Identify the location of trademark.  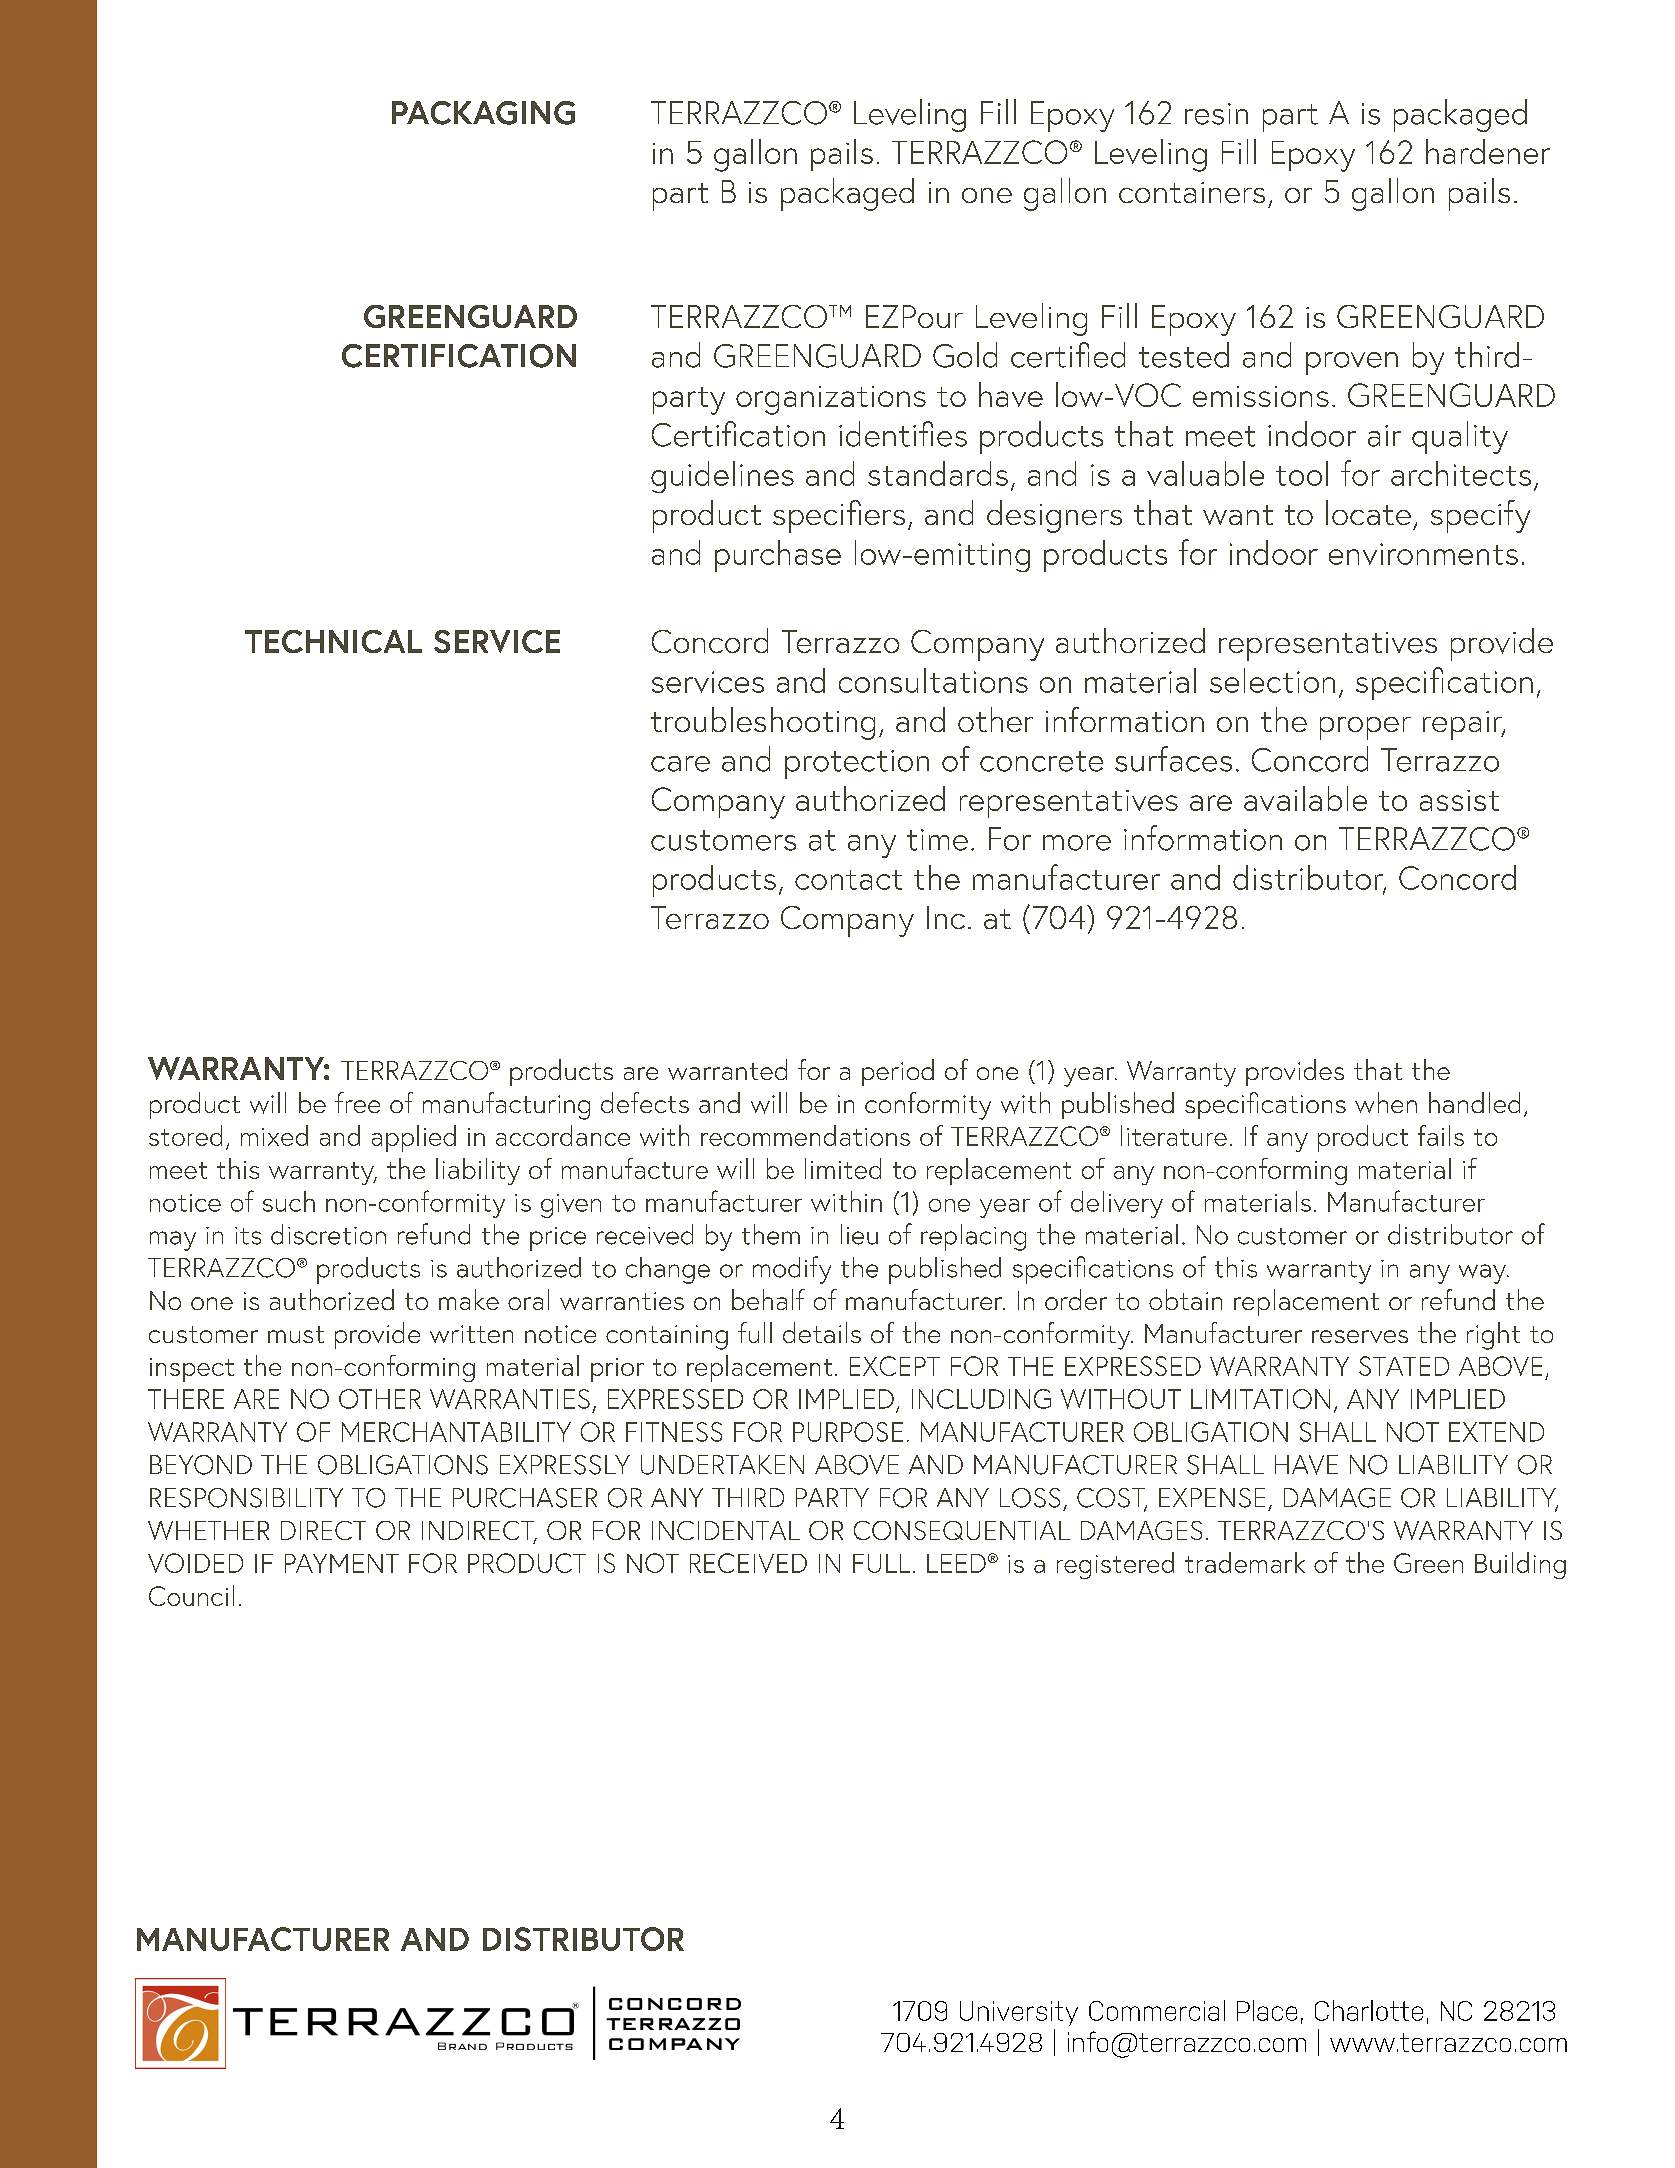
(1245, 1562).
